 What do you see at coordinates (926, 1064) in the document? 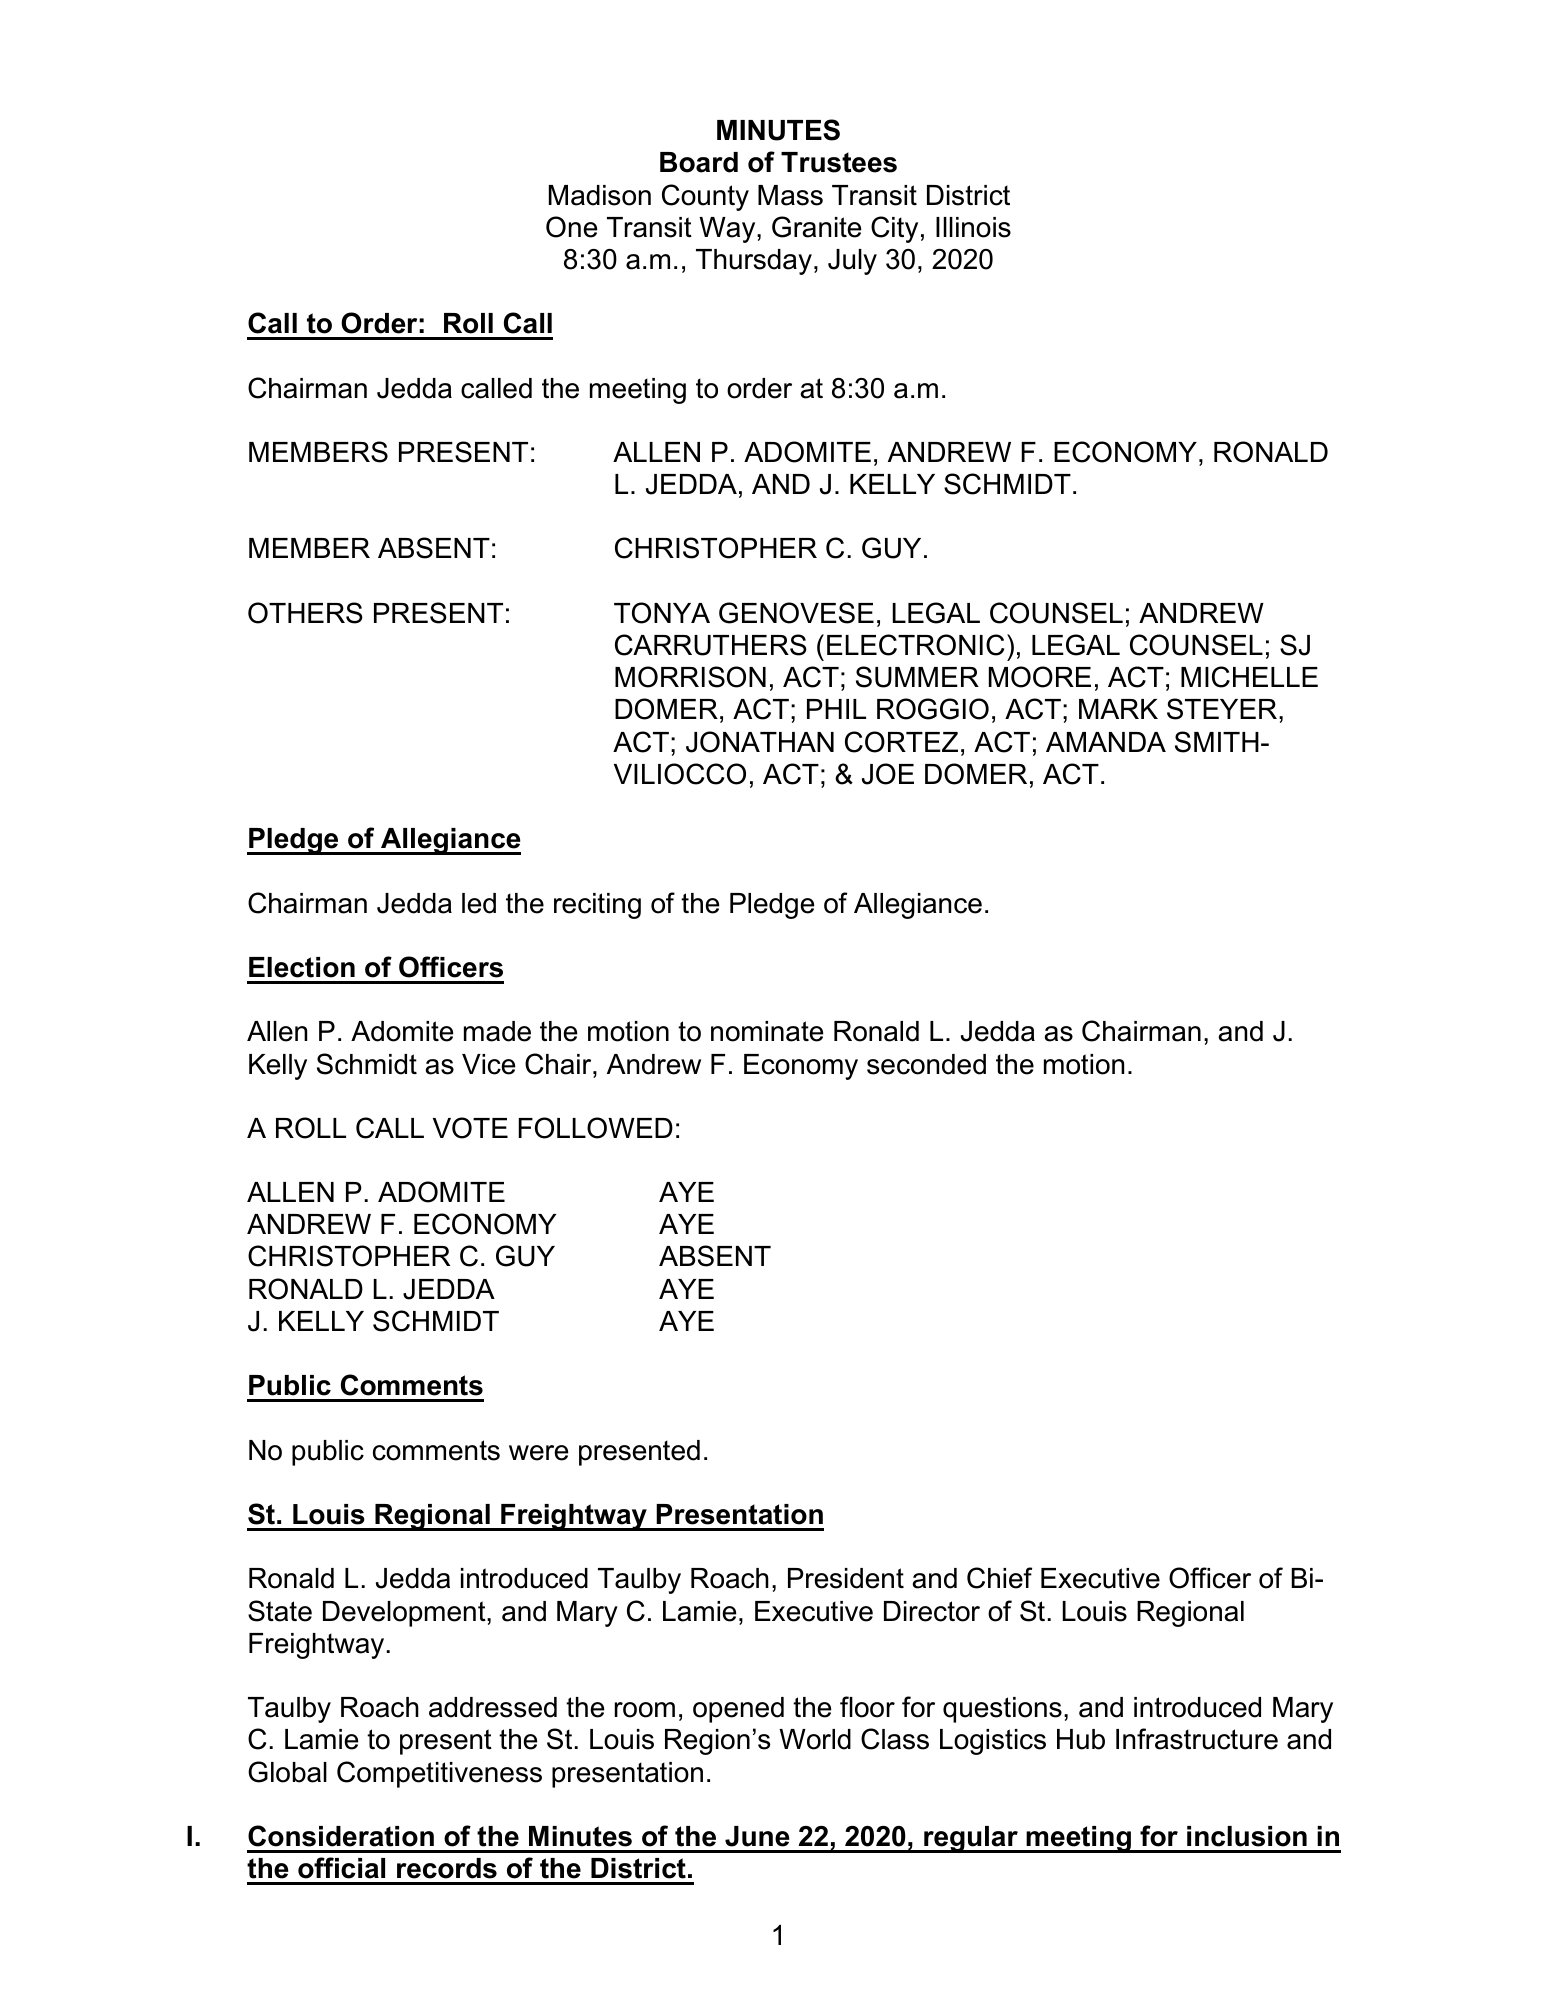
I see `seconded` at bounding box center [926, 1064].
